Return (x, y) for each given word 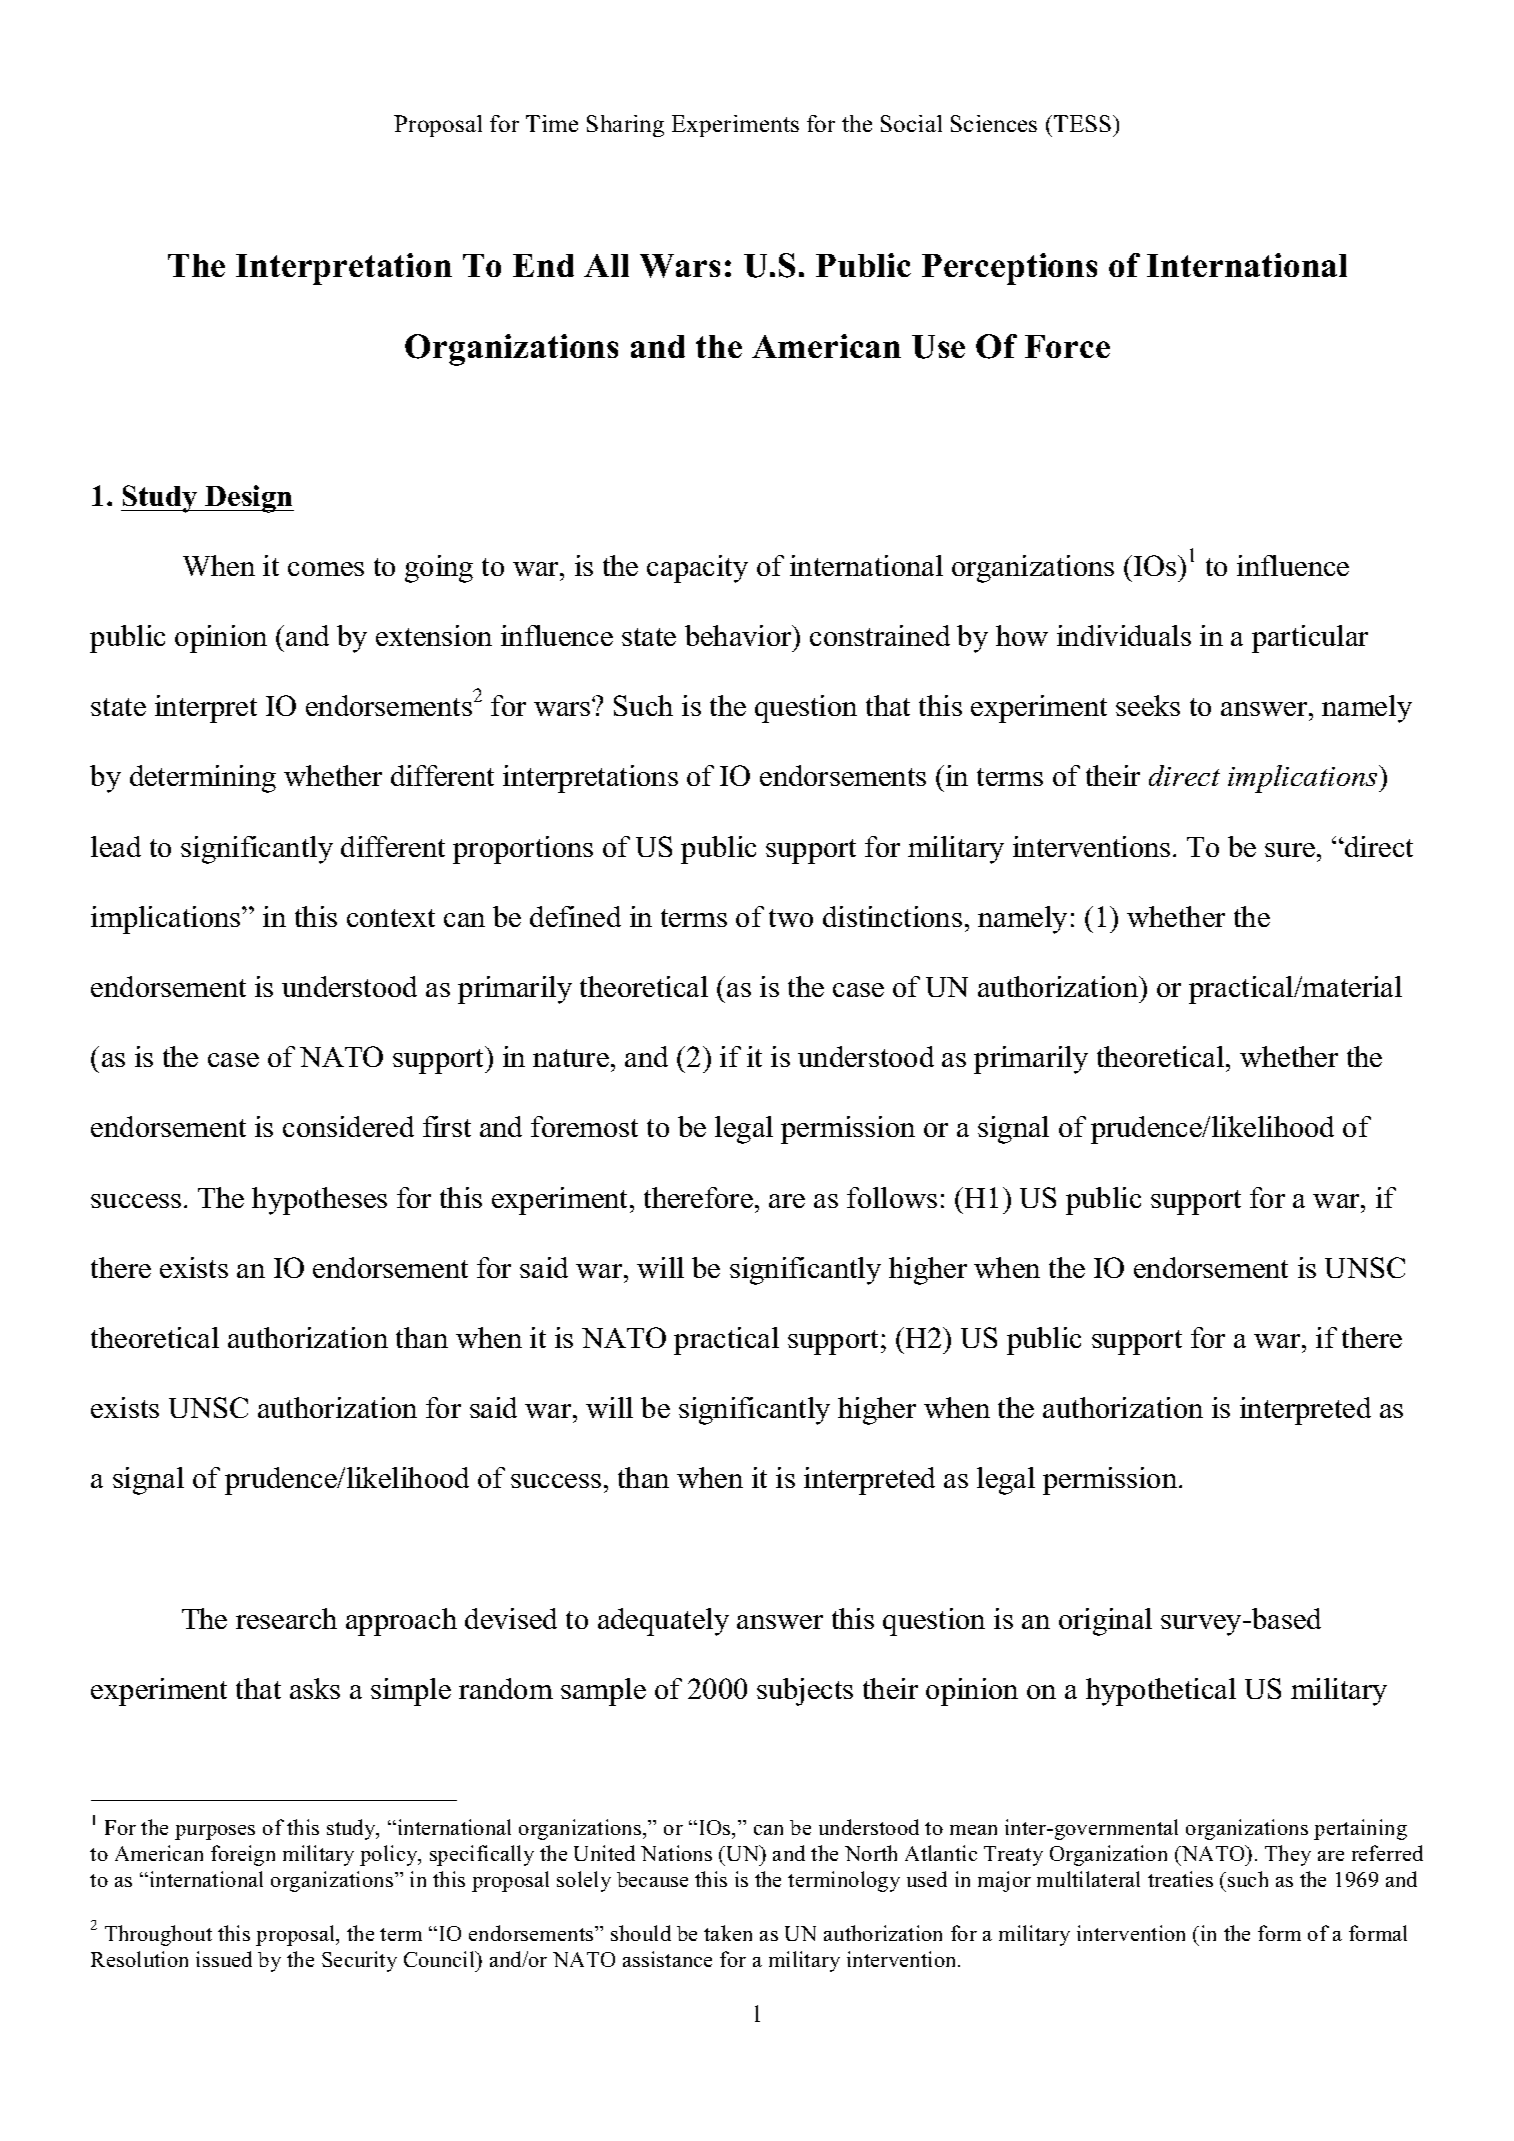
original (1105, 1622)
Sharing (625, 126)
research (286, 1618)
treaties (1180, 1879)
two (791, 918)
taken (728, 1933)
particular (1310, 639)
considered (348, 1126)
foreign (243, 1855)
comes (326, 569)
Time (552, 123)
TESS (1084, 123)
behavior (740, 635)
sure (1290, 850)
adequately (663, 1622)
